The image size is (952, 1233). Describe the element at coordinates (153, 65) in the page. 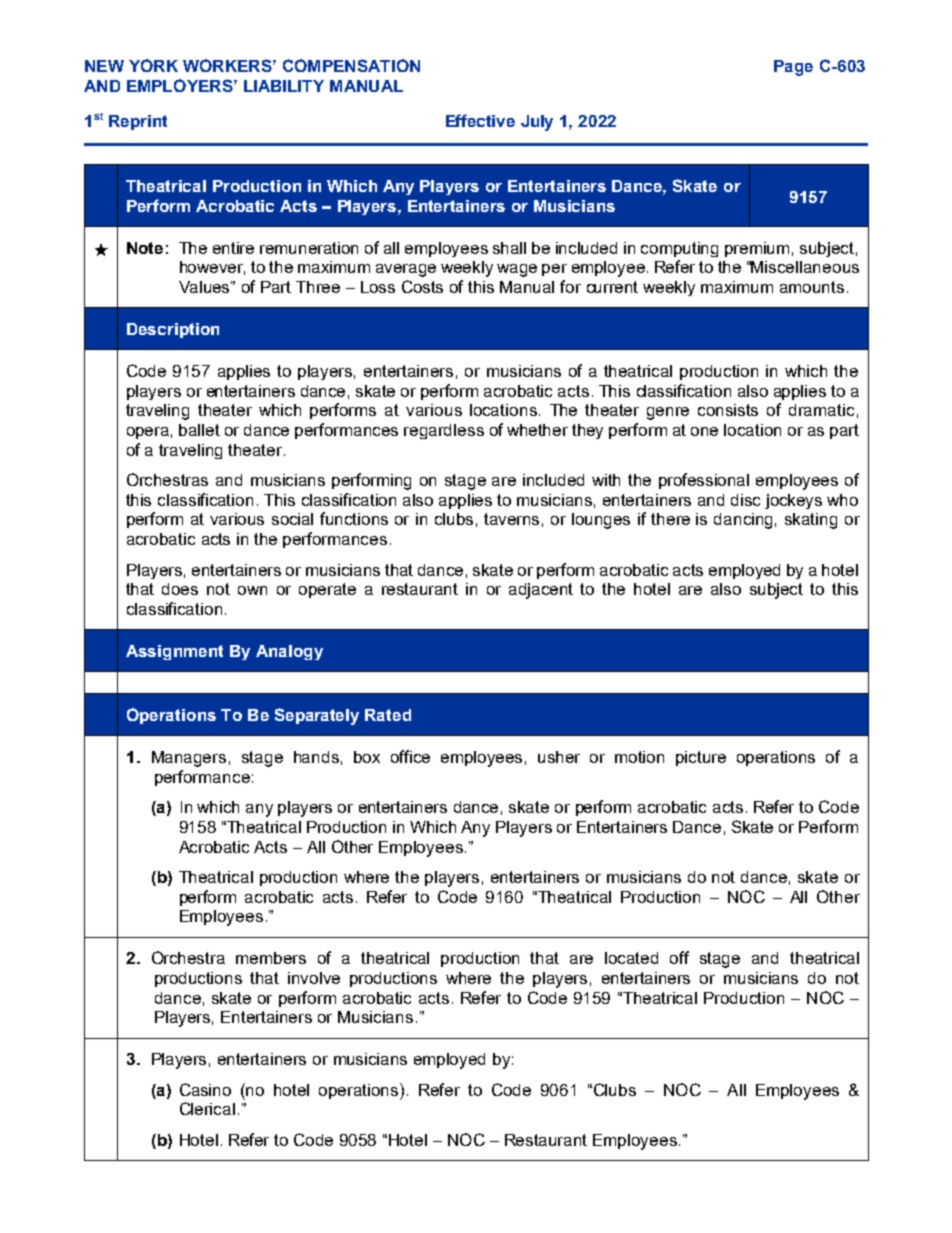

I see `YORK` at that location.
